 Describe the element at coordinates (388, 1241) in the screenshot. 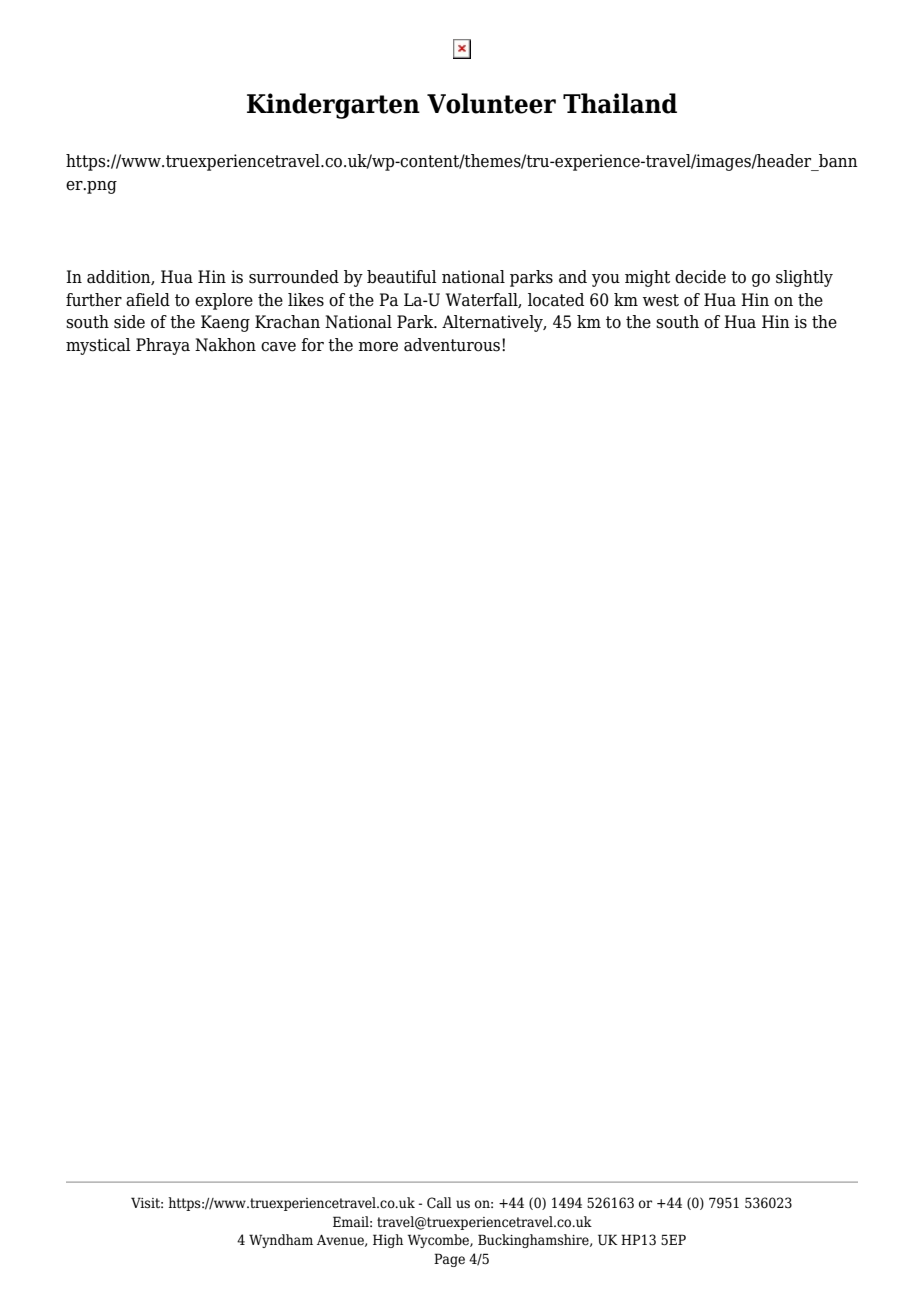

I see `High` at that location.
